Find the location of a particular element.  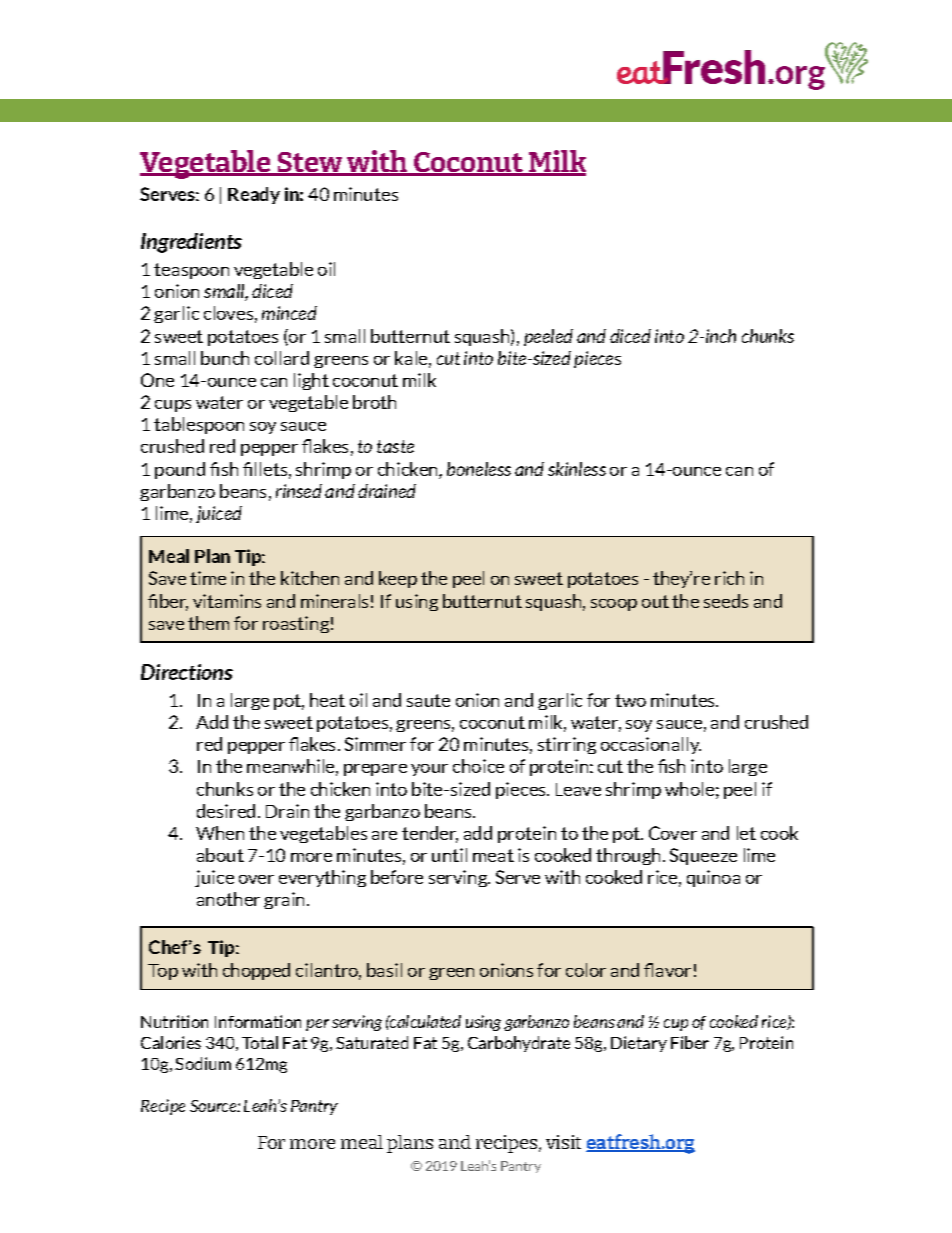

two is located at coordinates (630, 700).
